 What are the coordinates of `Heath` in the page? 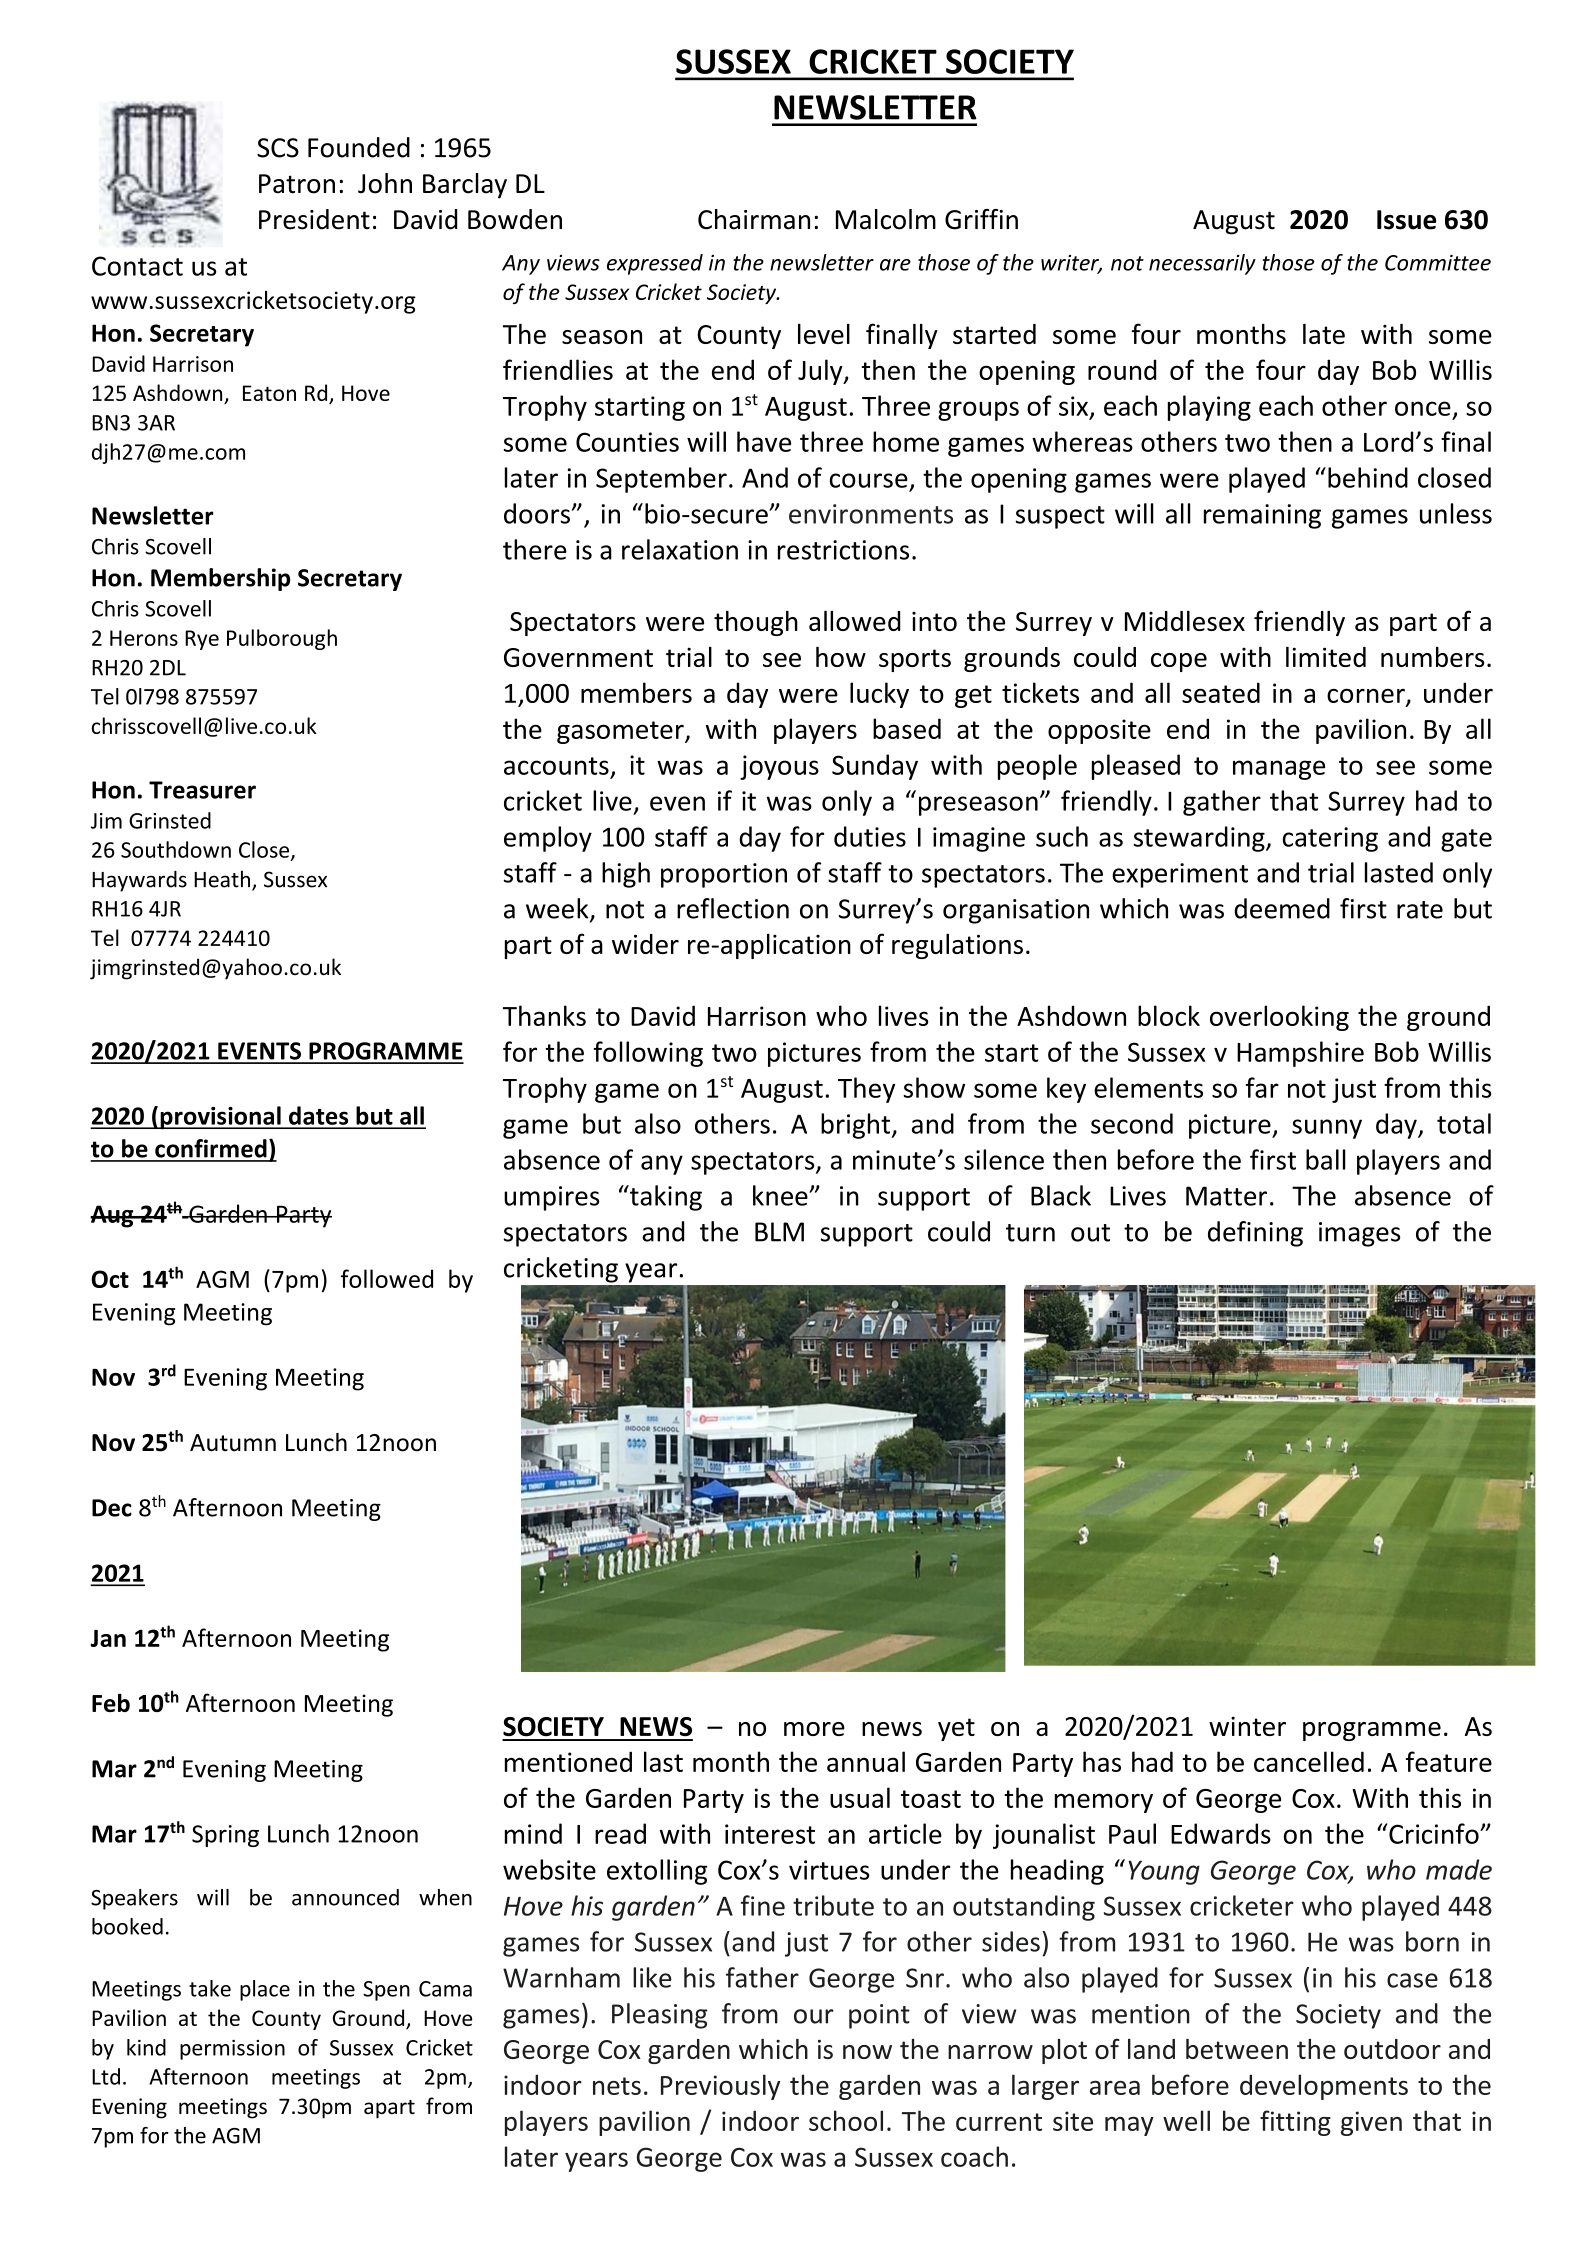 It's located at (223, 880).
